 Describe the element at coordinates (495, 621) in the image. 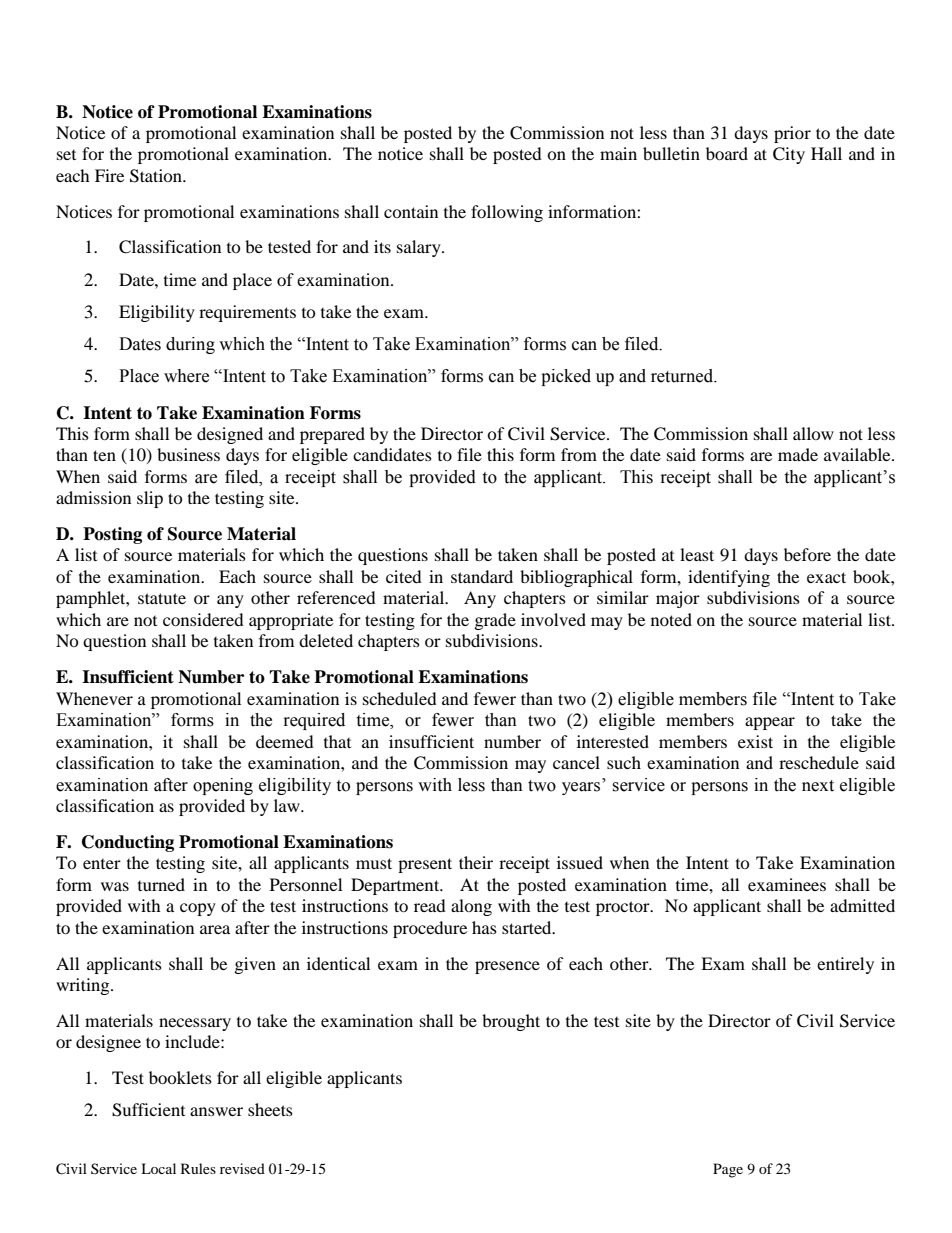

I see `grade` at that location.
